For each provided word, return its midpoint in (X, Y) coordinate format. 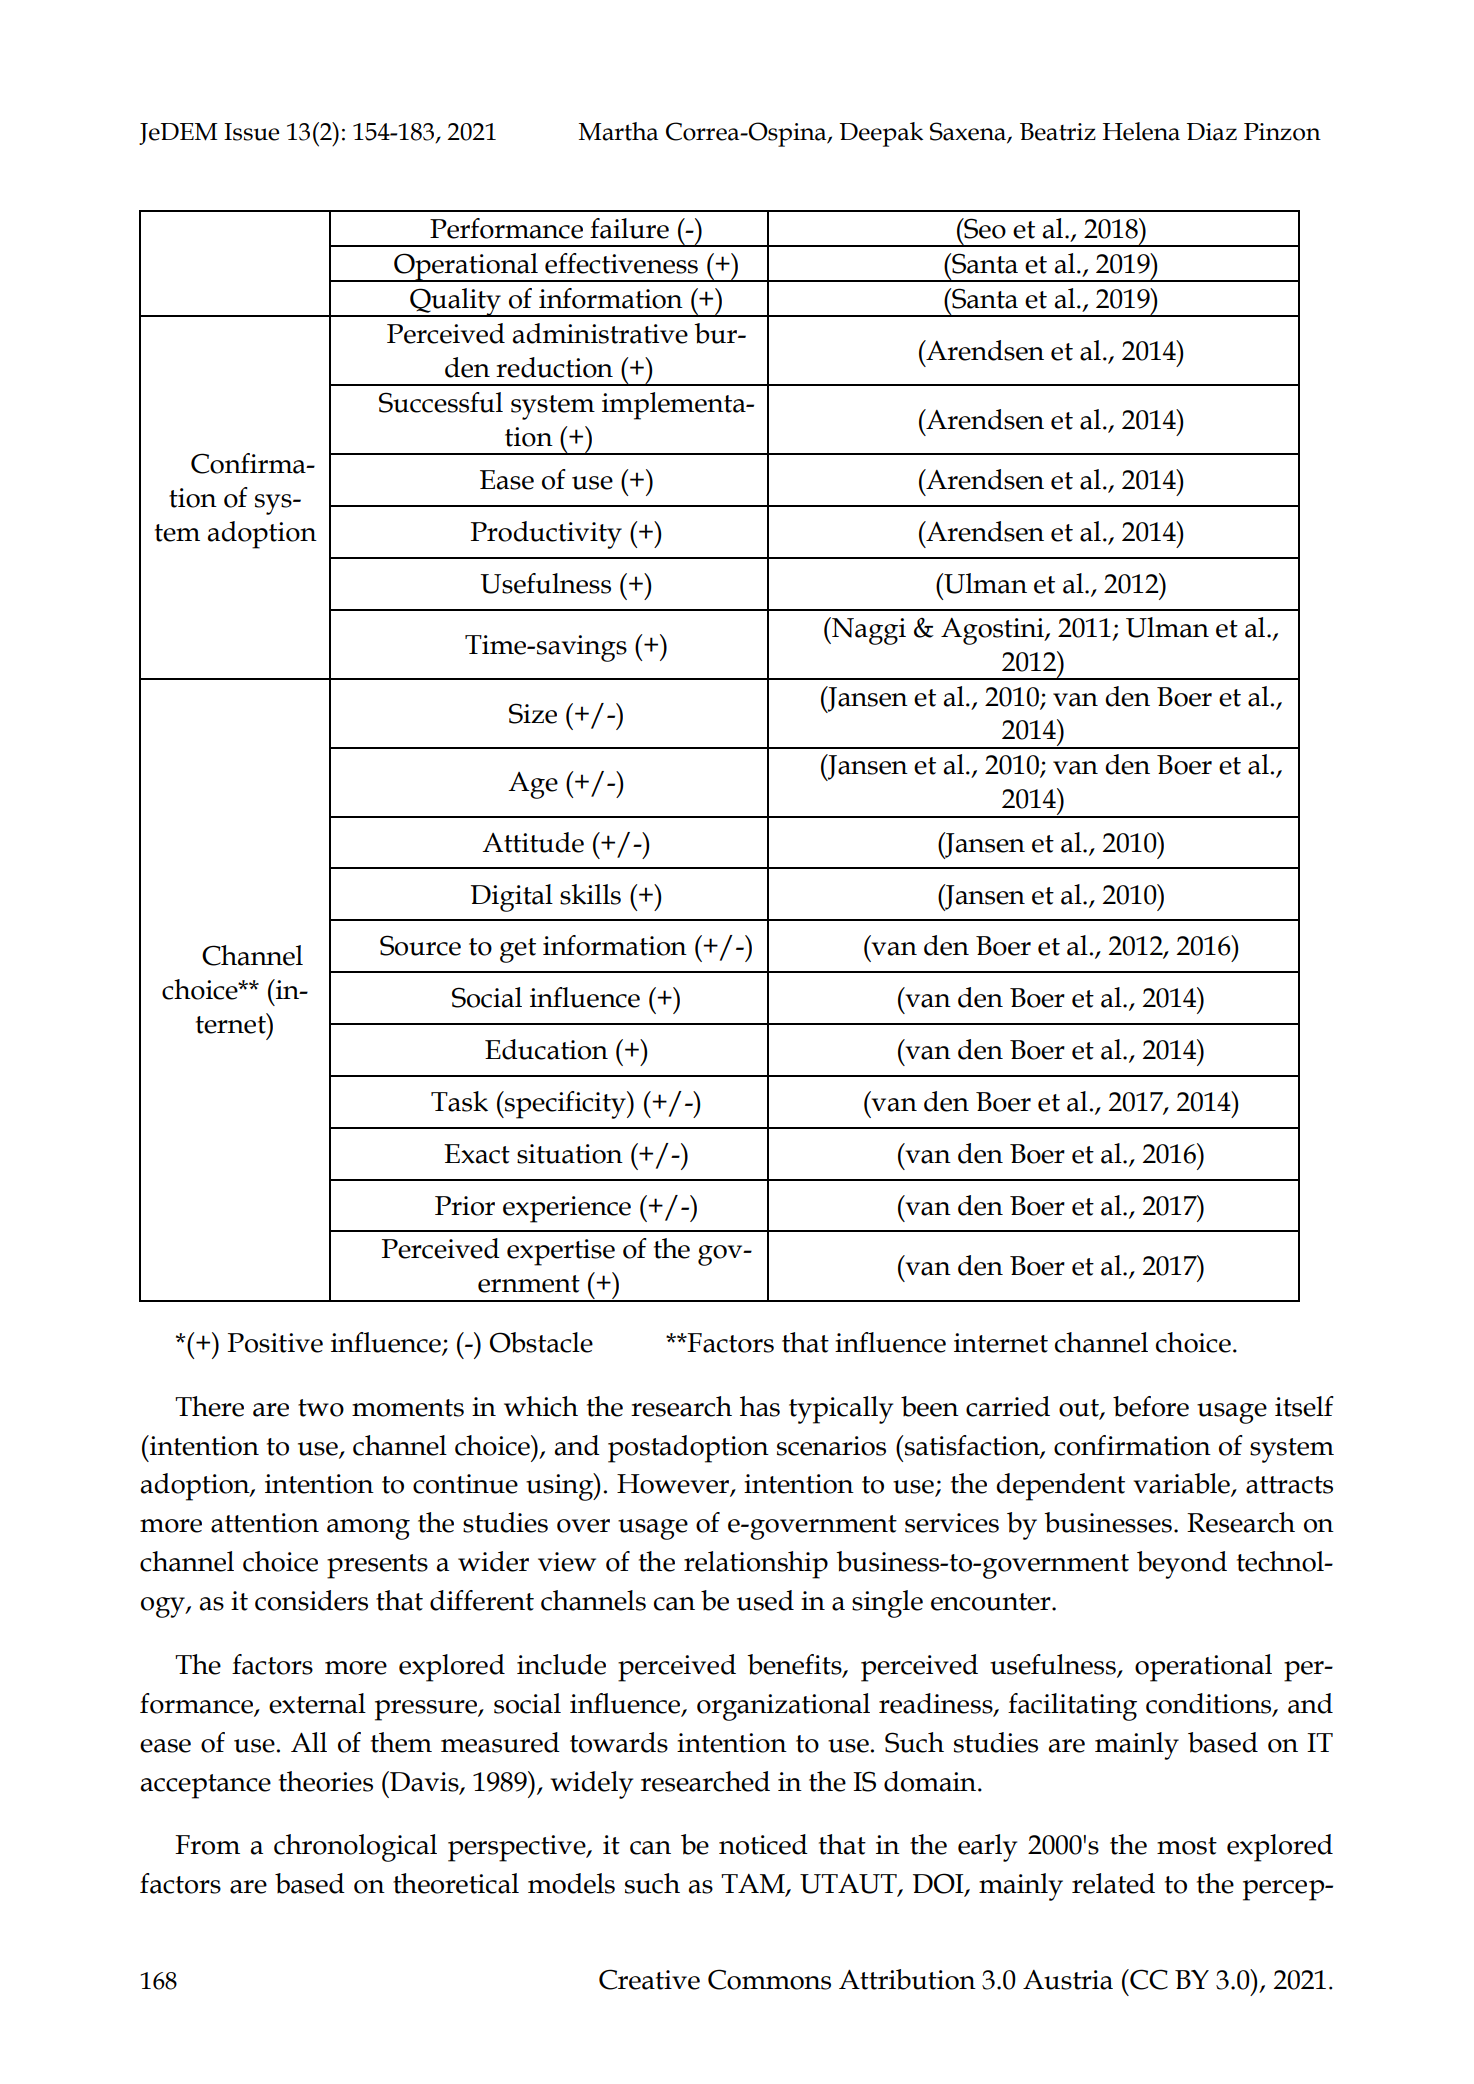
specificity (565, 1105)
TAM (754, 1885)
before (1151, 1406)
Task (459, 1101)
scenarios (831, 1446)
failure (629, 228)
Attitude (533, 842)
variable (1182, 1484)
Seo (984, 228)
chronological (355, 1848)
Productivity (546, 535)
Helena (1141, 131)
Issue (251, 132)
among (368, 1529)
